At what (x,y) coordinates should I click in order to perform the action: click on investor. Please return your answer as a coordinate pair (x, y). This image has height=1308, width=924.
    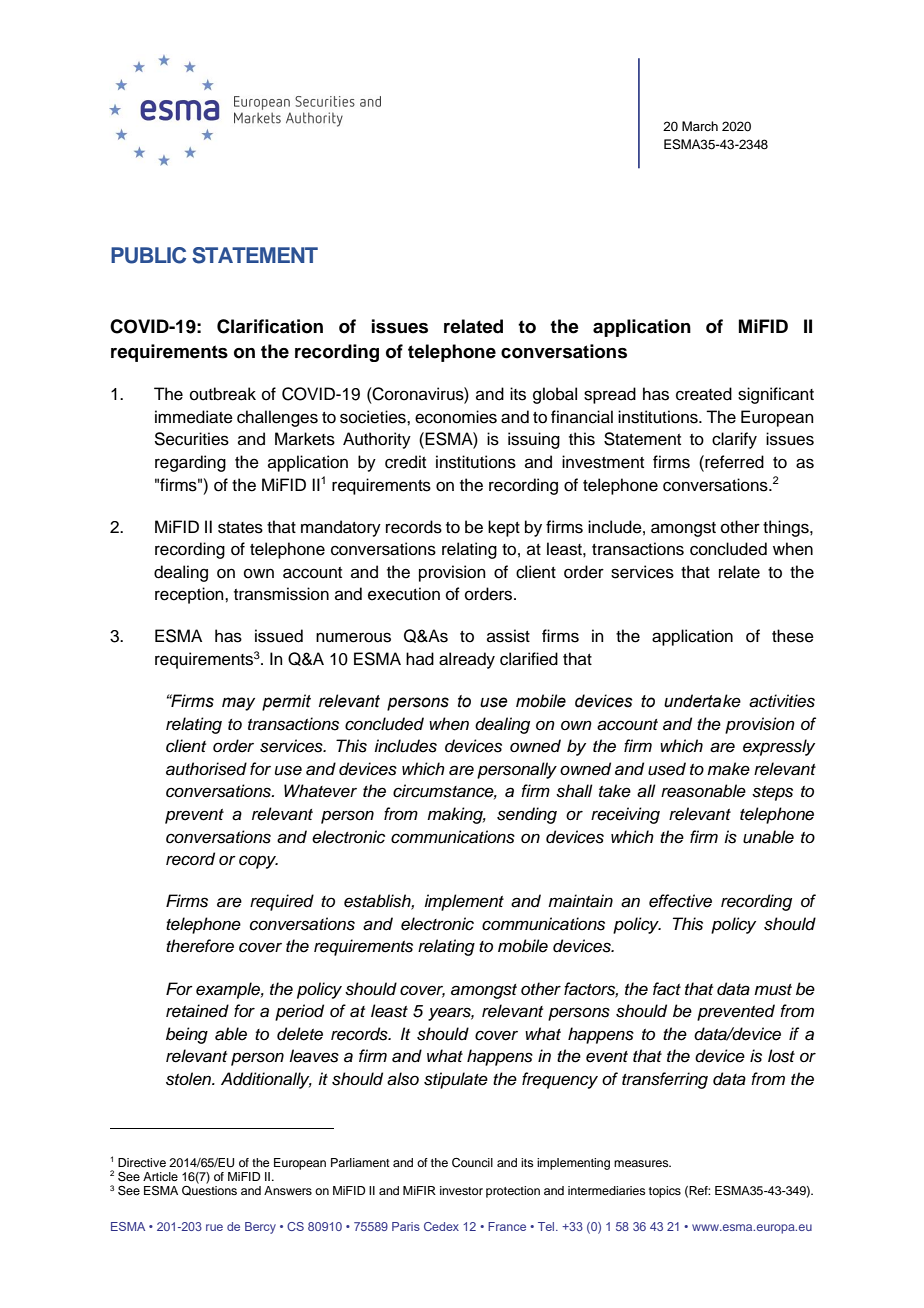
    Looking at the image, I should click on (461, 1190).
